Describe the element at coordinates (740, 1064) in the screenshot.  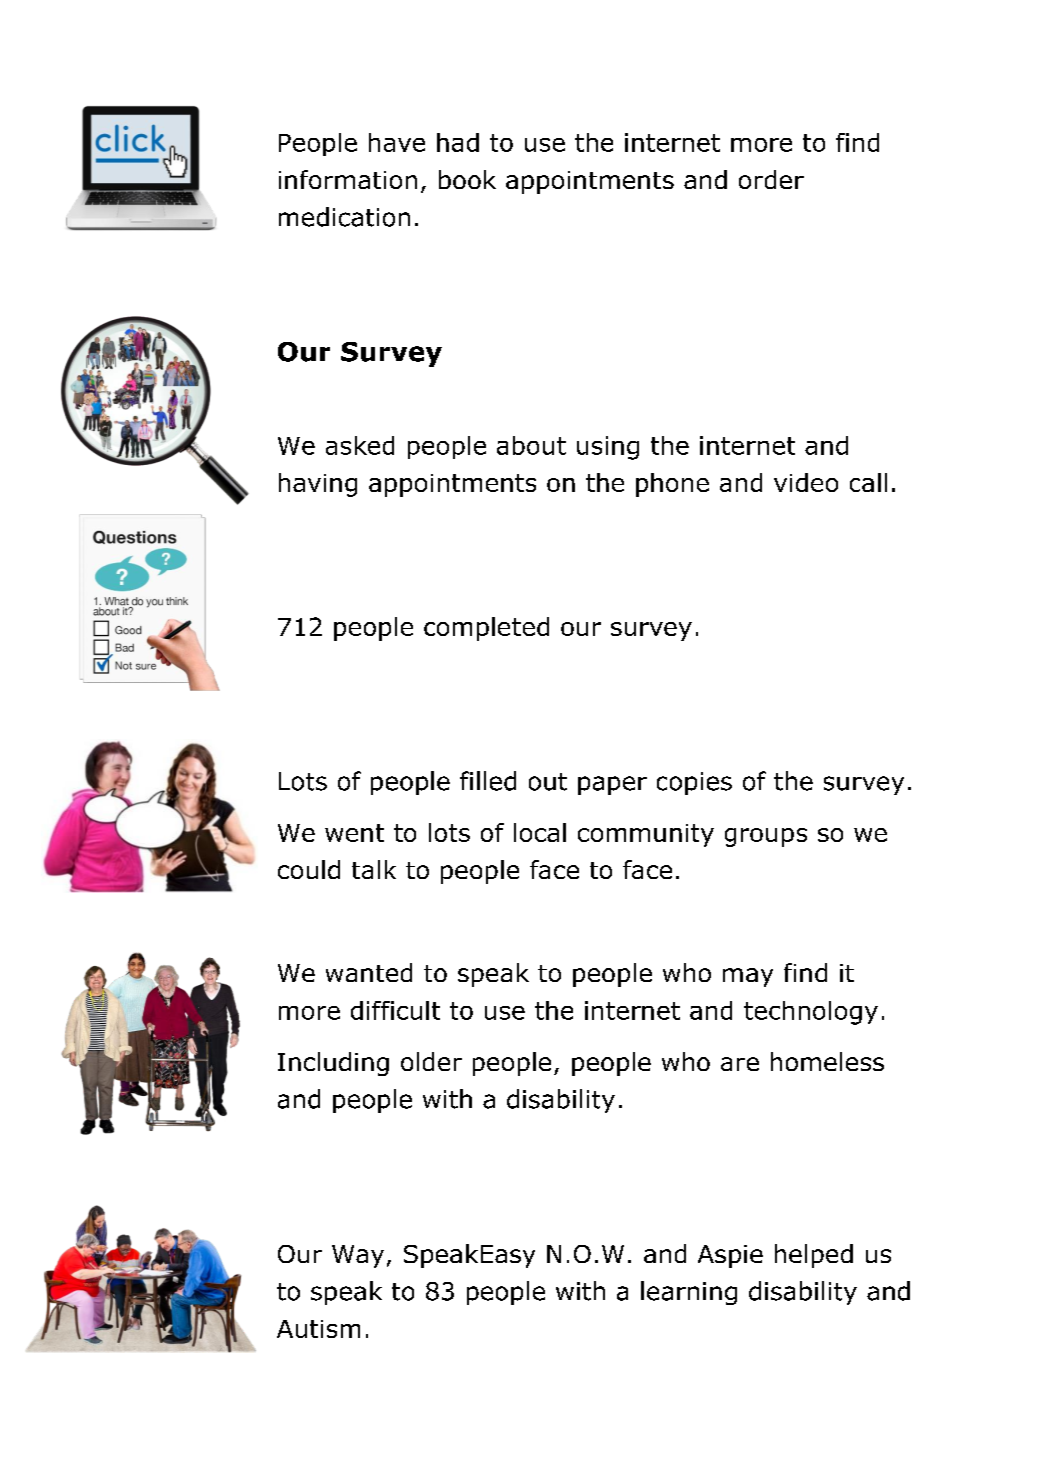
I see `are` at that location.
